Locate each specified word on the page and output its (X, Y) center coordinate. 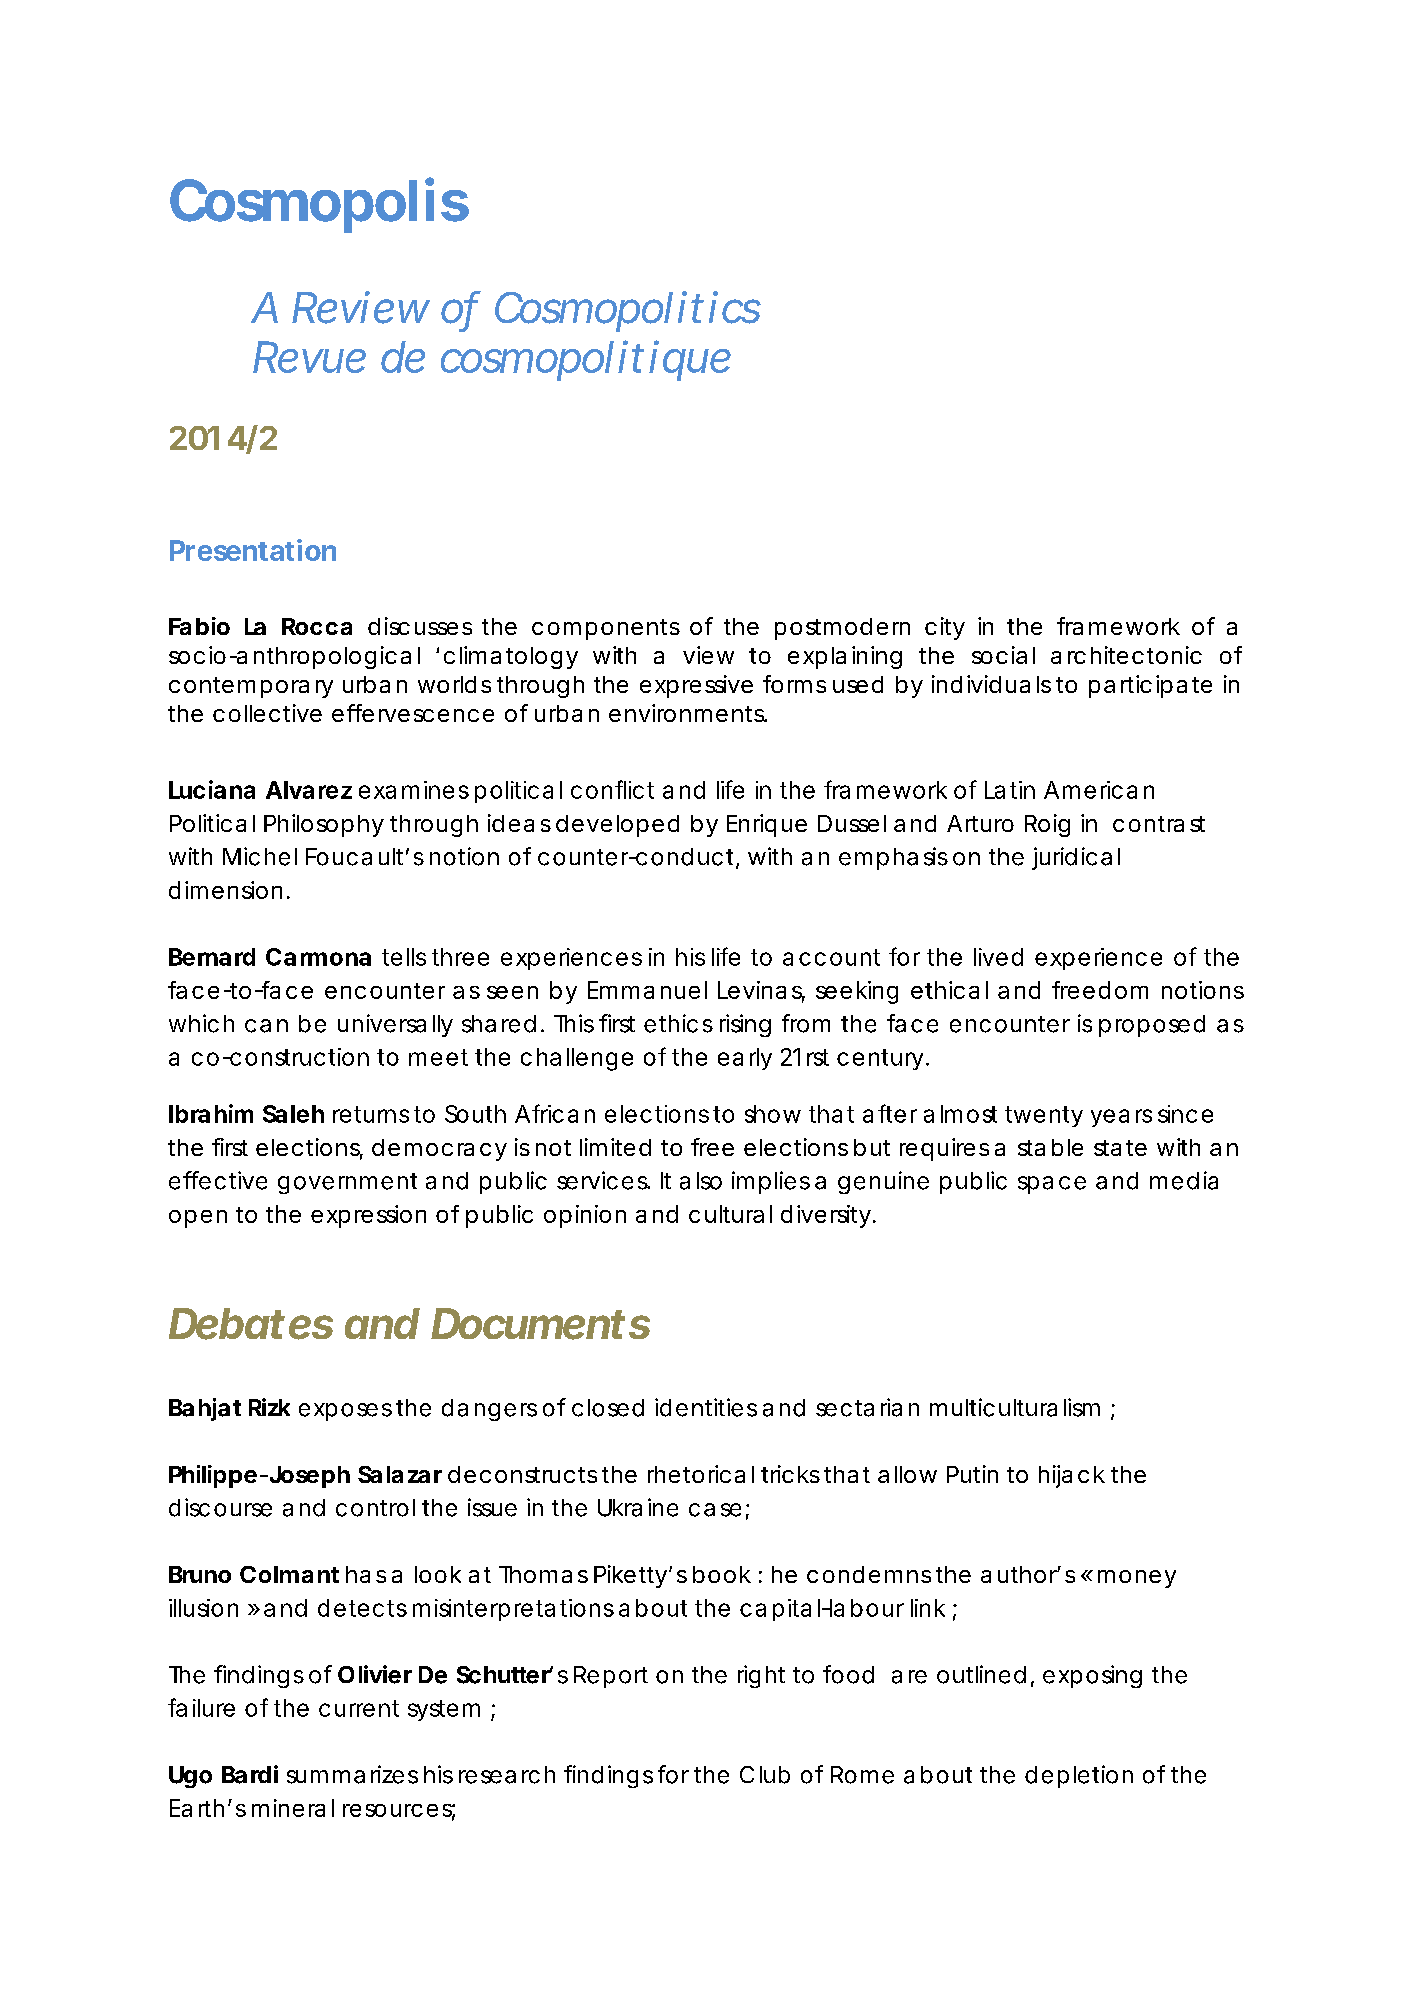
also (701, 1181)
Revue (309, 357)
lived (998, 957)
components (606, 629)
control (375, 1508)
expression (368, 1216)
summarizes (352, 1774)
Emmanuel (647, 990)
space (1052, 1185)
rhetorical (701, 1474)
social (1003, 655)
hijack (1072, 1476)
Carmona (318, 957)
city (945, 628)
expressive (696, 686)
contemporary (251, 687)
